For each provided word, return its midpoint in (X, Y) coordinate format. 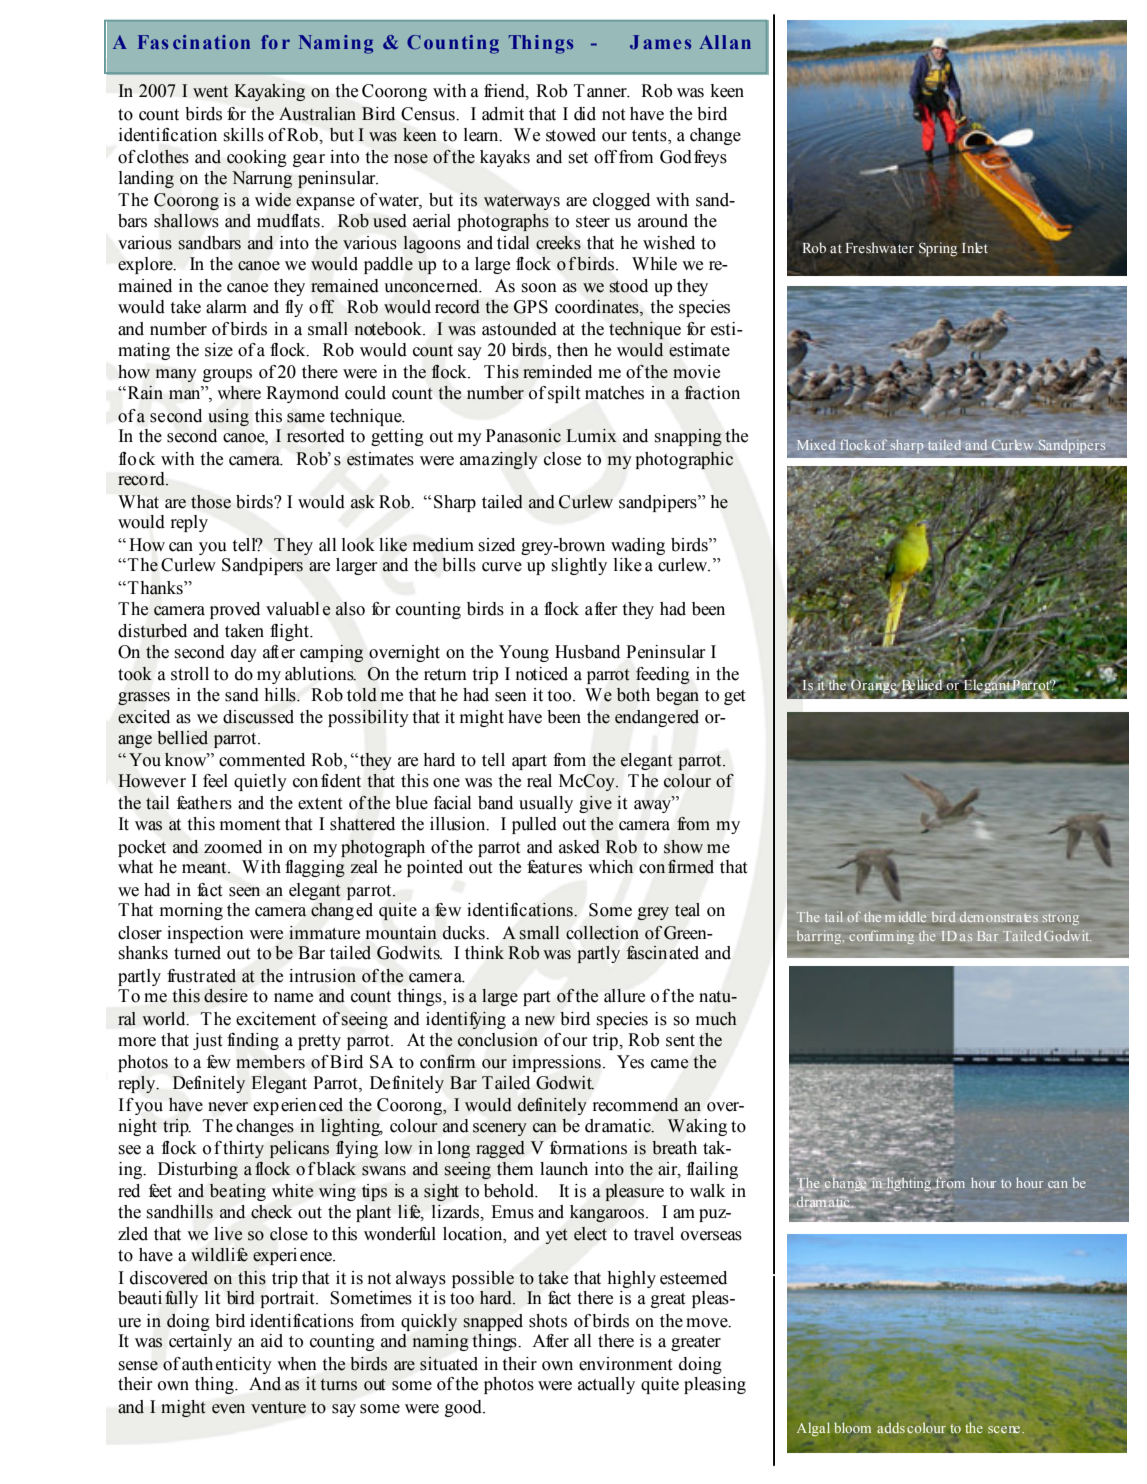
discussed (258, 717)
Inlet (975, 247)
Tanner (601, 91)
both (633, 695)
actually (606, 1385)
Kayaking (269, 92)
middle (905, 917)
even (228, 1409)
